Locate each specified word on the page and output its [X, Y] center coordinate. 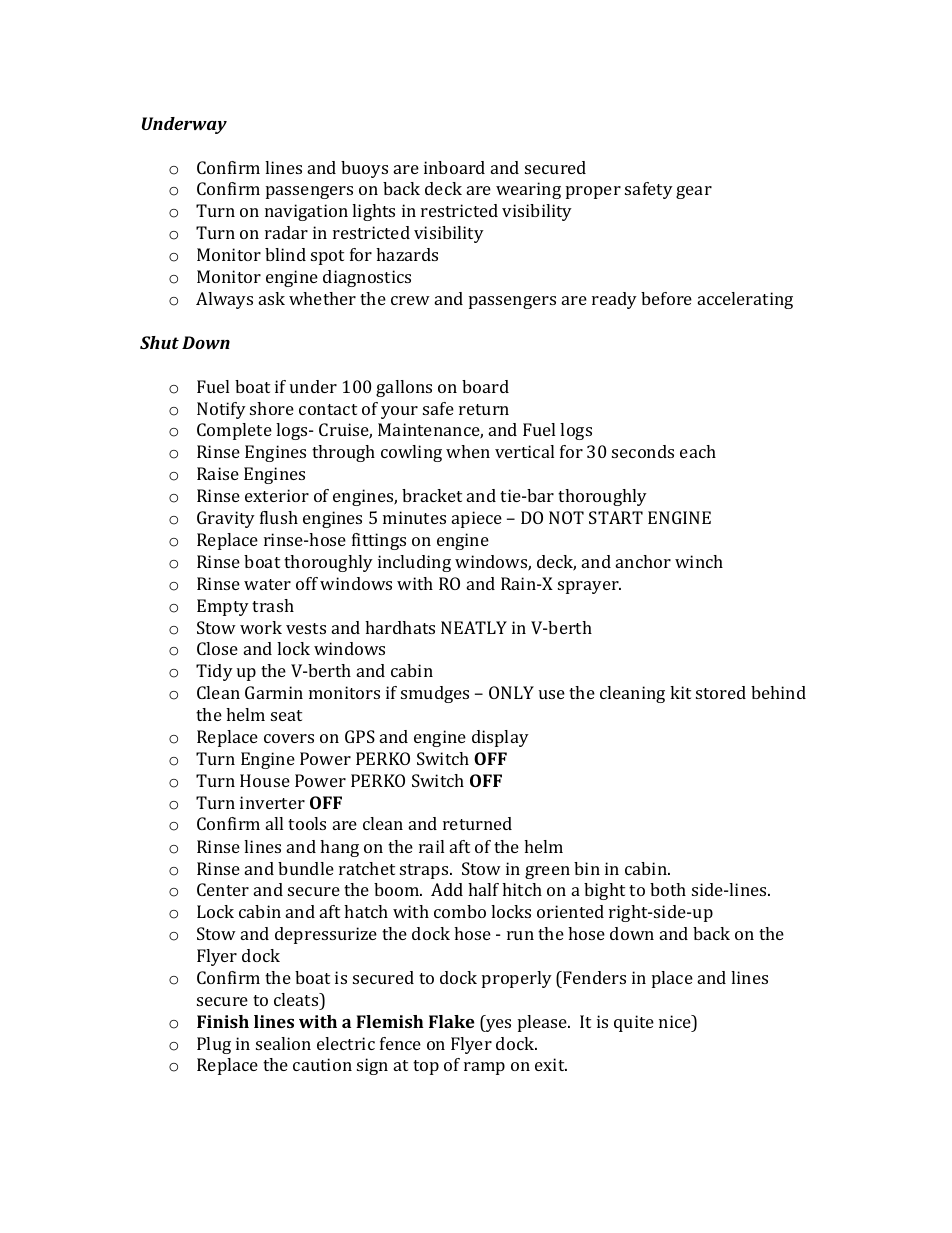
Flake [452, 1021]
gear [694, 192]
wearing [528, 190]
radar [286, 232]
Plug [214, 1045]
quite [634, 1023]
